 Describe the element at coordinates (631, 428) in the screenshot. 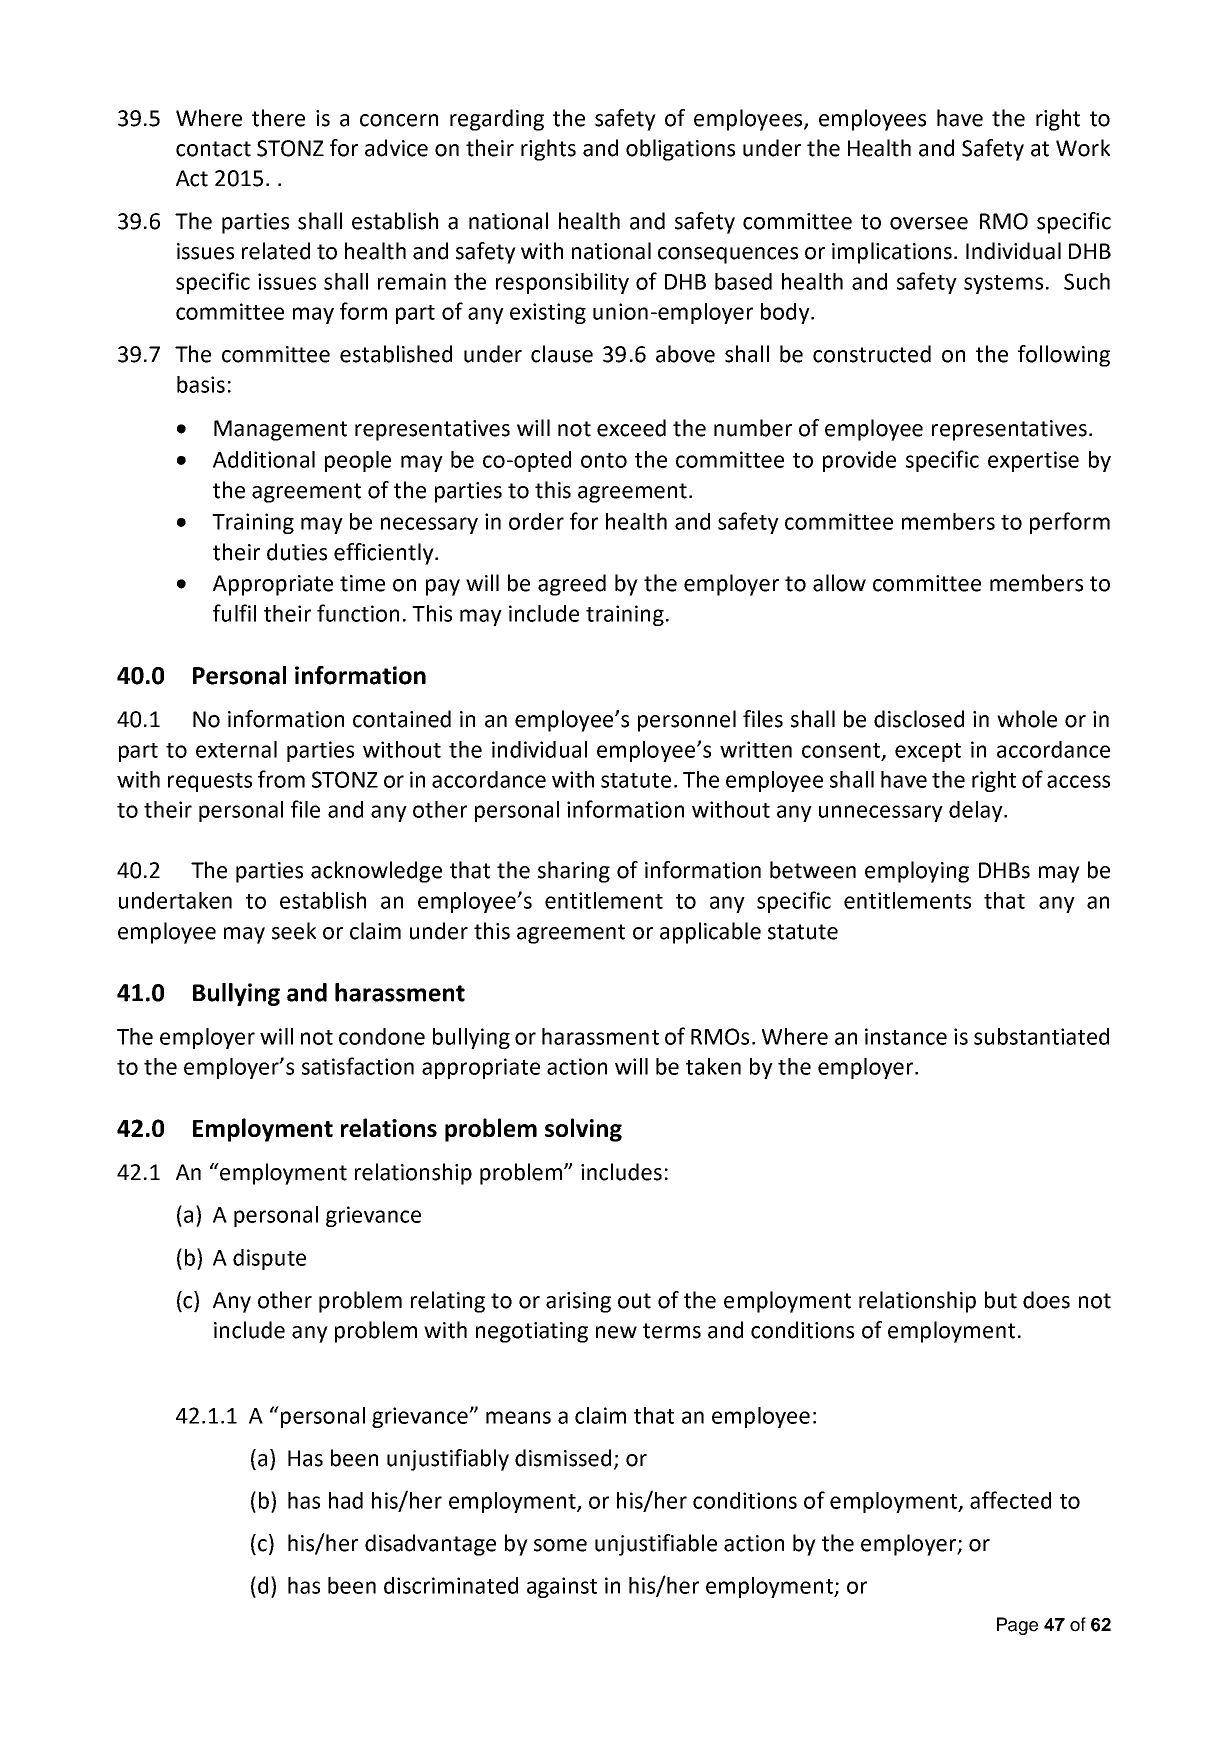

I see `exceed` at that location.
